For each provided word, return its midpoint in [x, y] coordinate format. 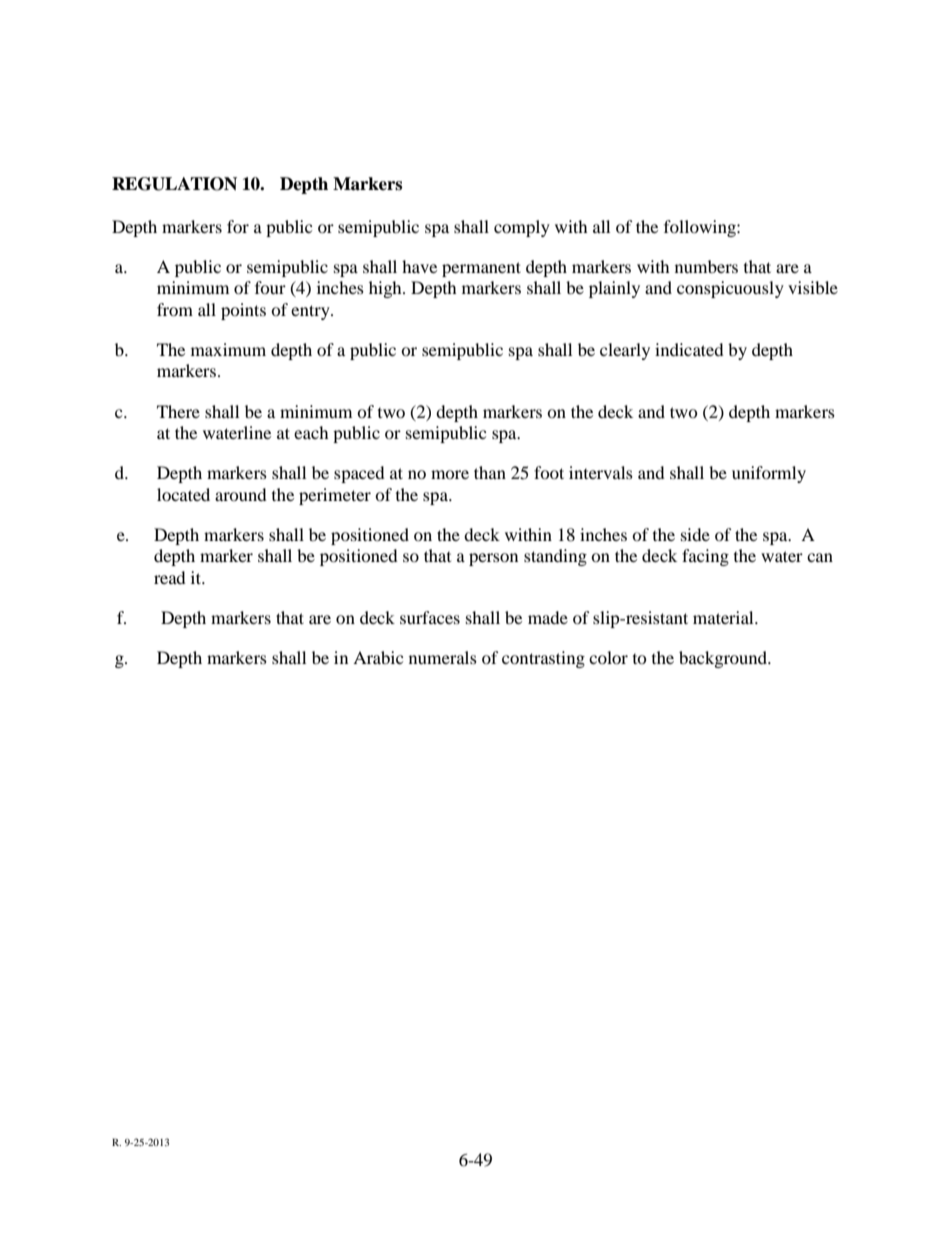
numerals [443, 657]
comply [522, 228]
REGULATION [174, 184]
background [724, 659]
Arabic [378, 657]
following [701, 228]
